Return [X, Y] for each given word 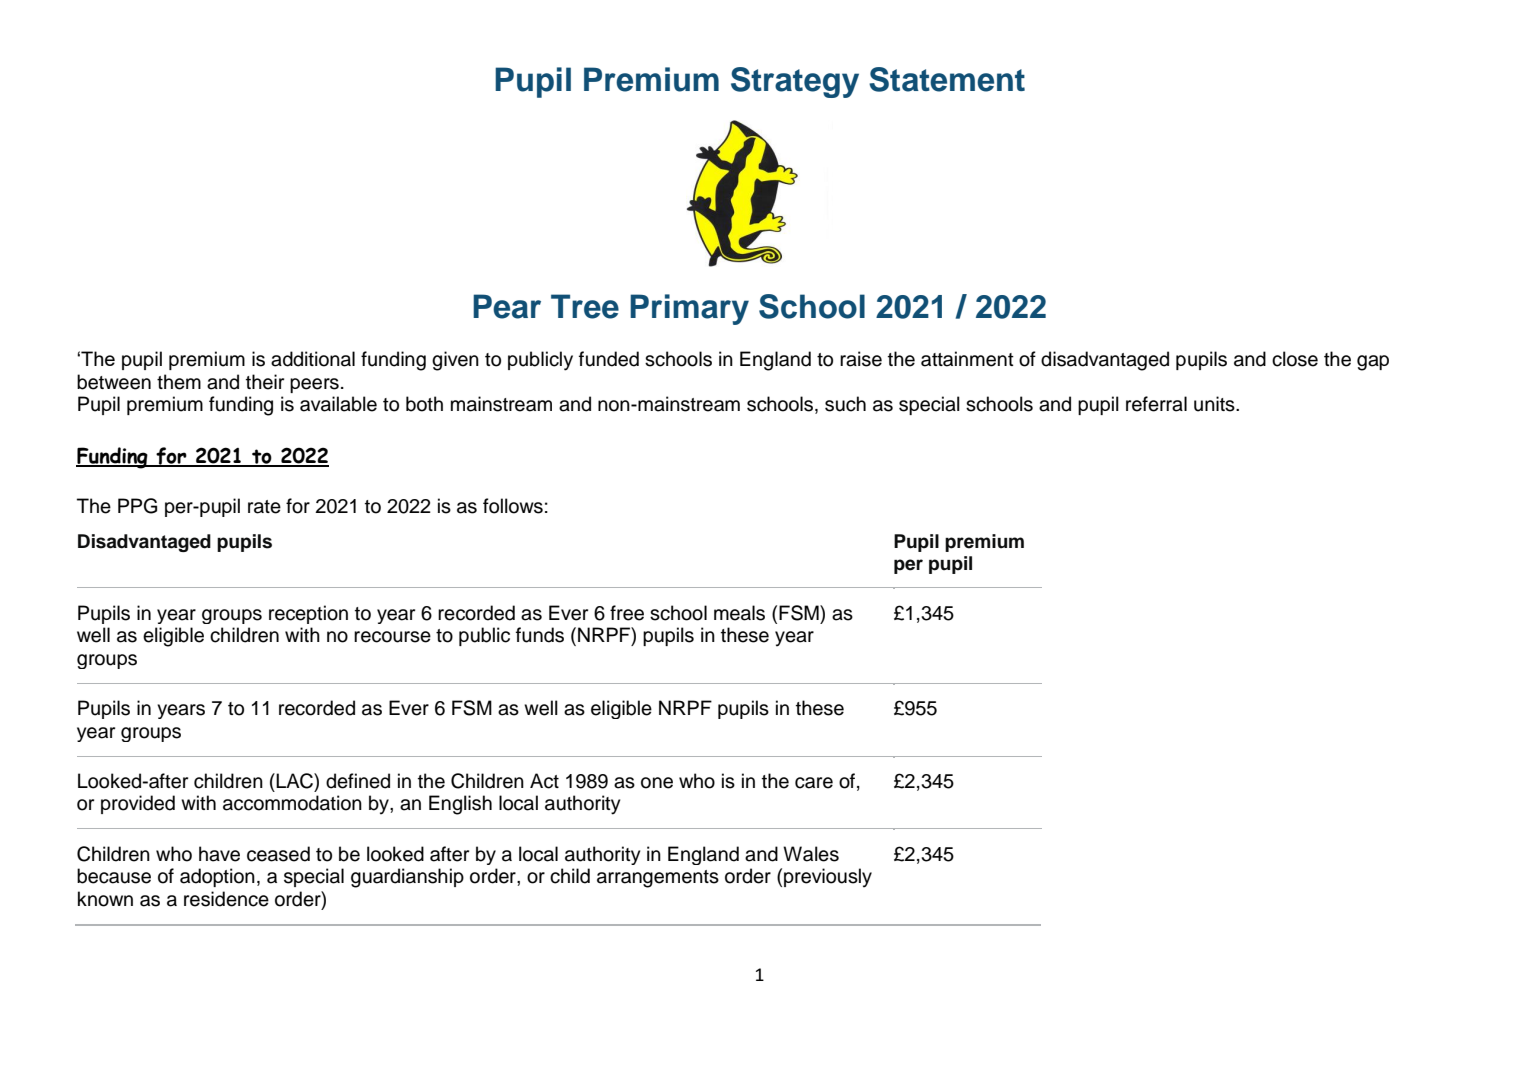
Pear [507, 306]
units [1215, 404]
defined [358, 781]
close [1295, 359]
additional [313, 359]
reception [308, 614]
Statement [947, 79]
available [338, 404]
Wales [811, 854]
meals [739, 613]
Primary [689, 309]
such [845, 404]
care [814, 783]
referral [1156, 404]
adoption [217, 877]
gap [1373, 363]
